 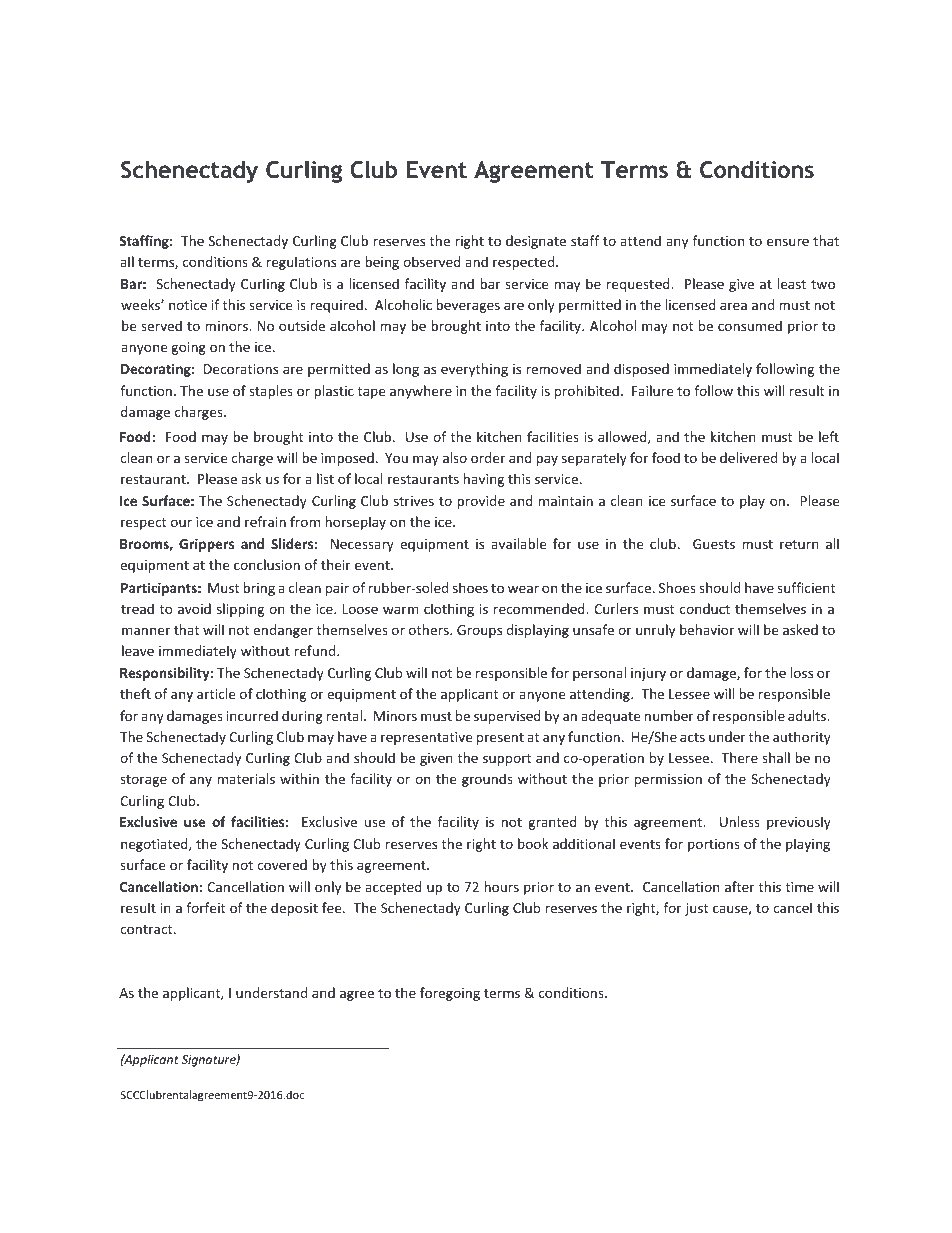 I want to click on designate, so click(x=536, y=242).
